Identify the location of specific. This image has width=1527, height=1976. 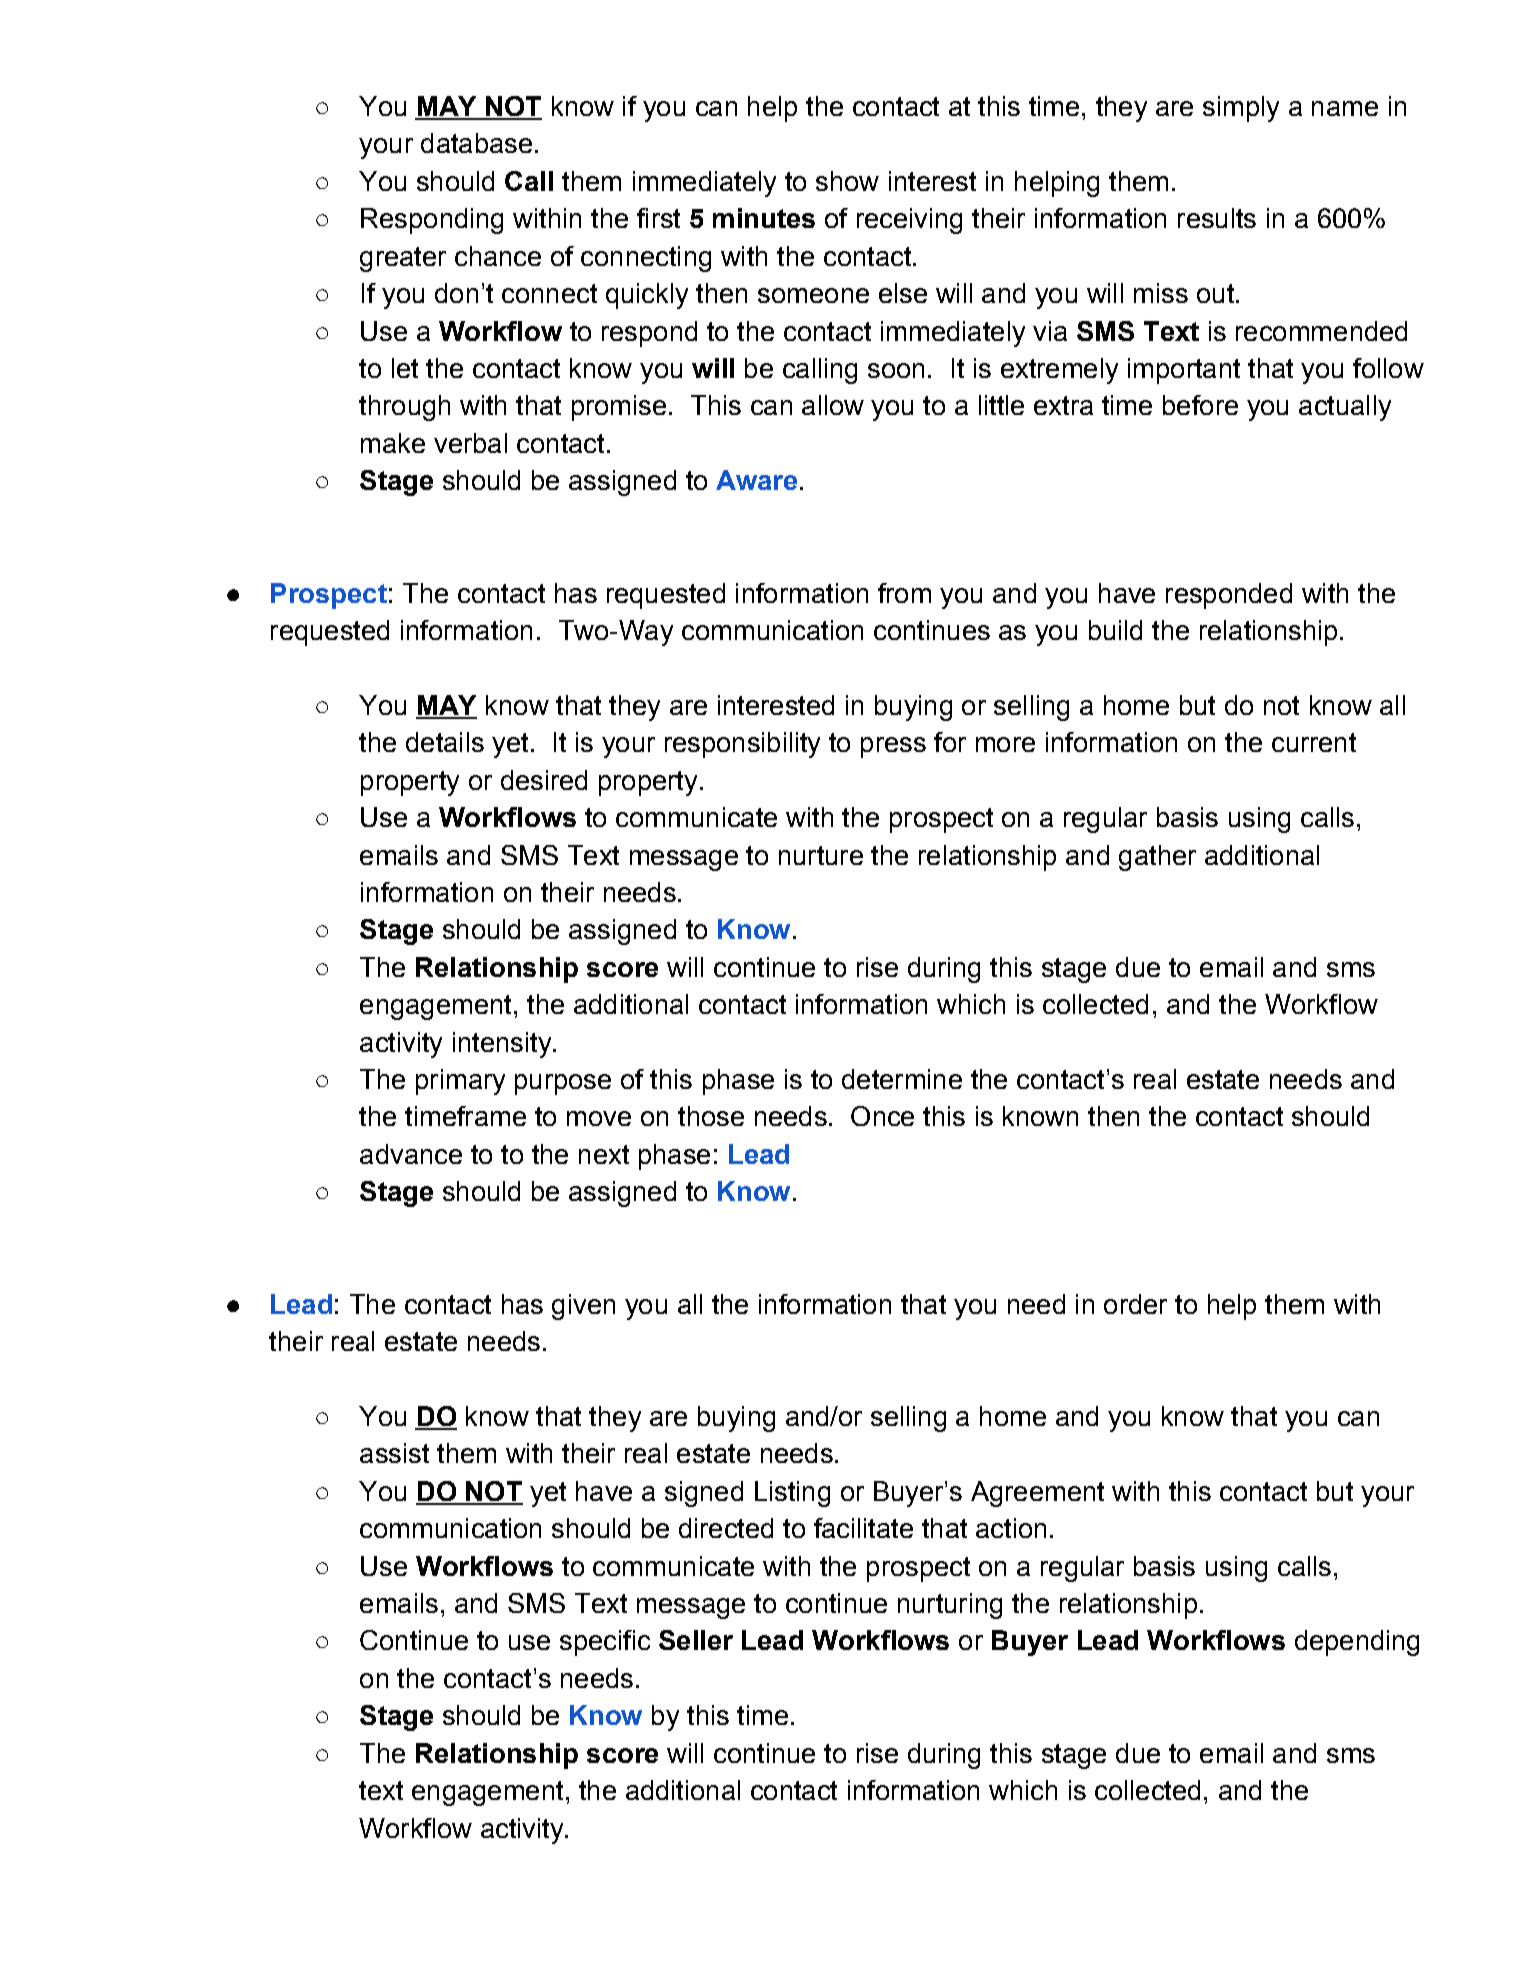
(605, 1643).
